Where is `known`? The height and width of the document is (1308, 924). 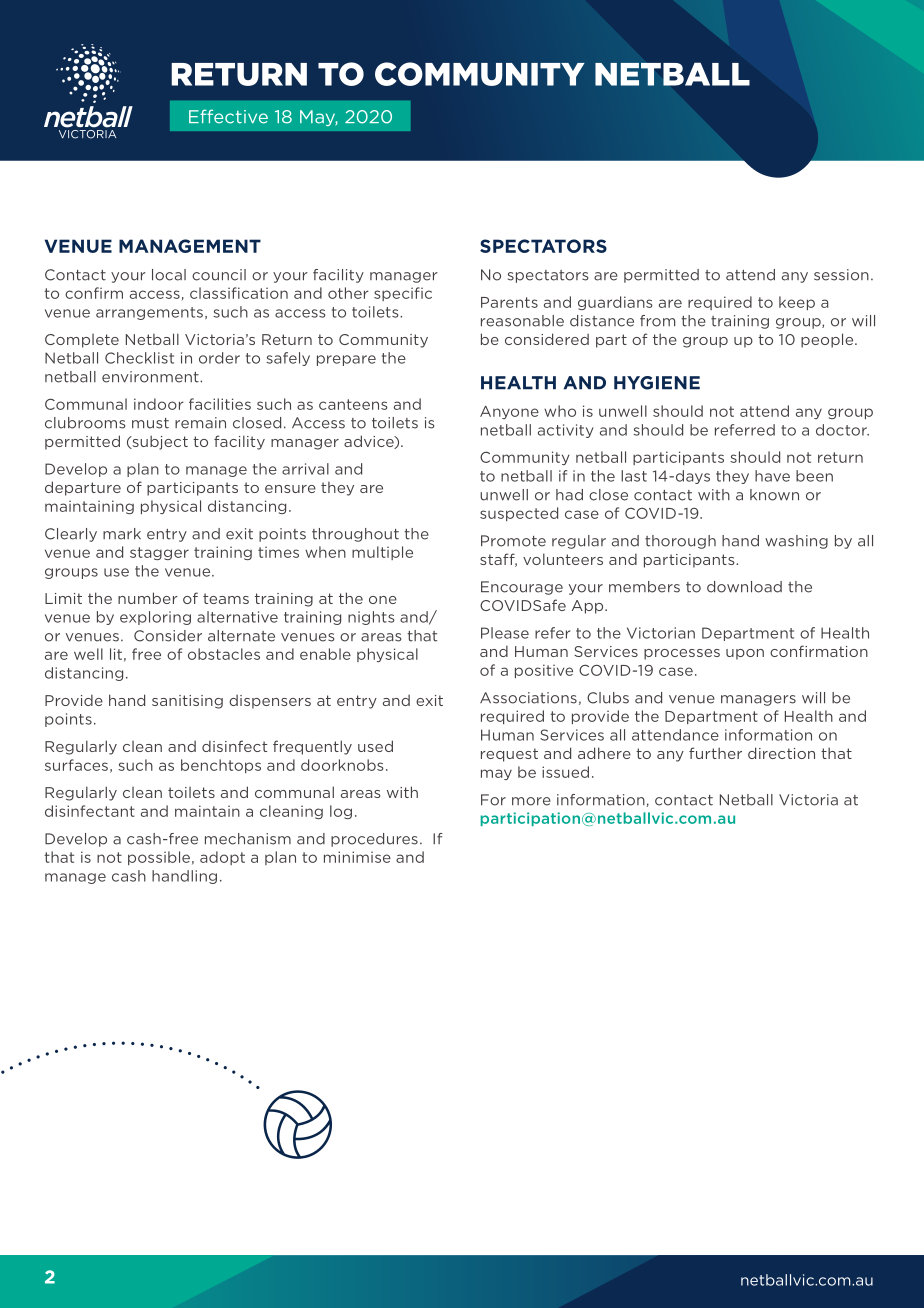 known is located at coordinates (774, 495).
